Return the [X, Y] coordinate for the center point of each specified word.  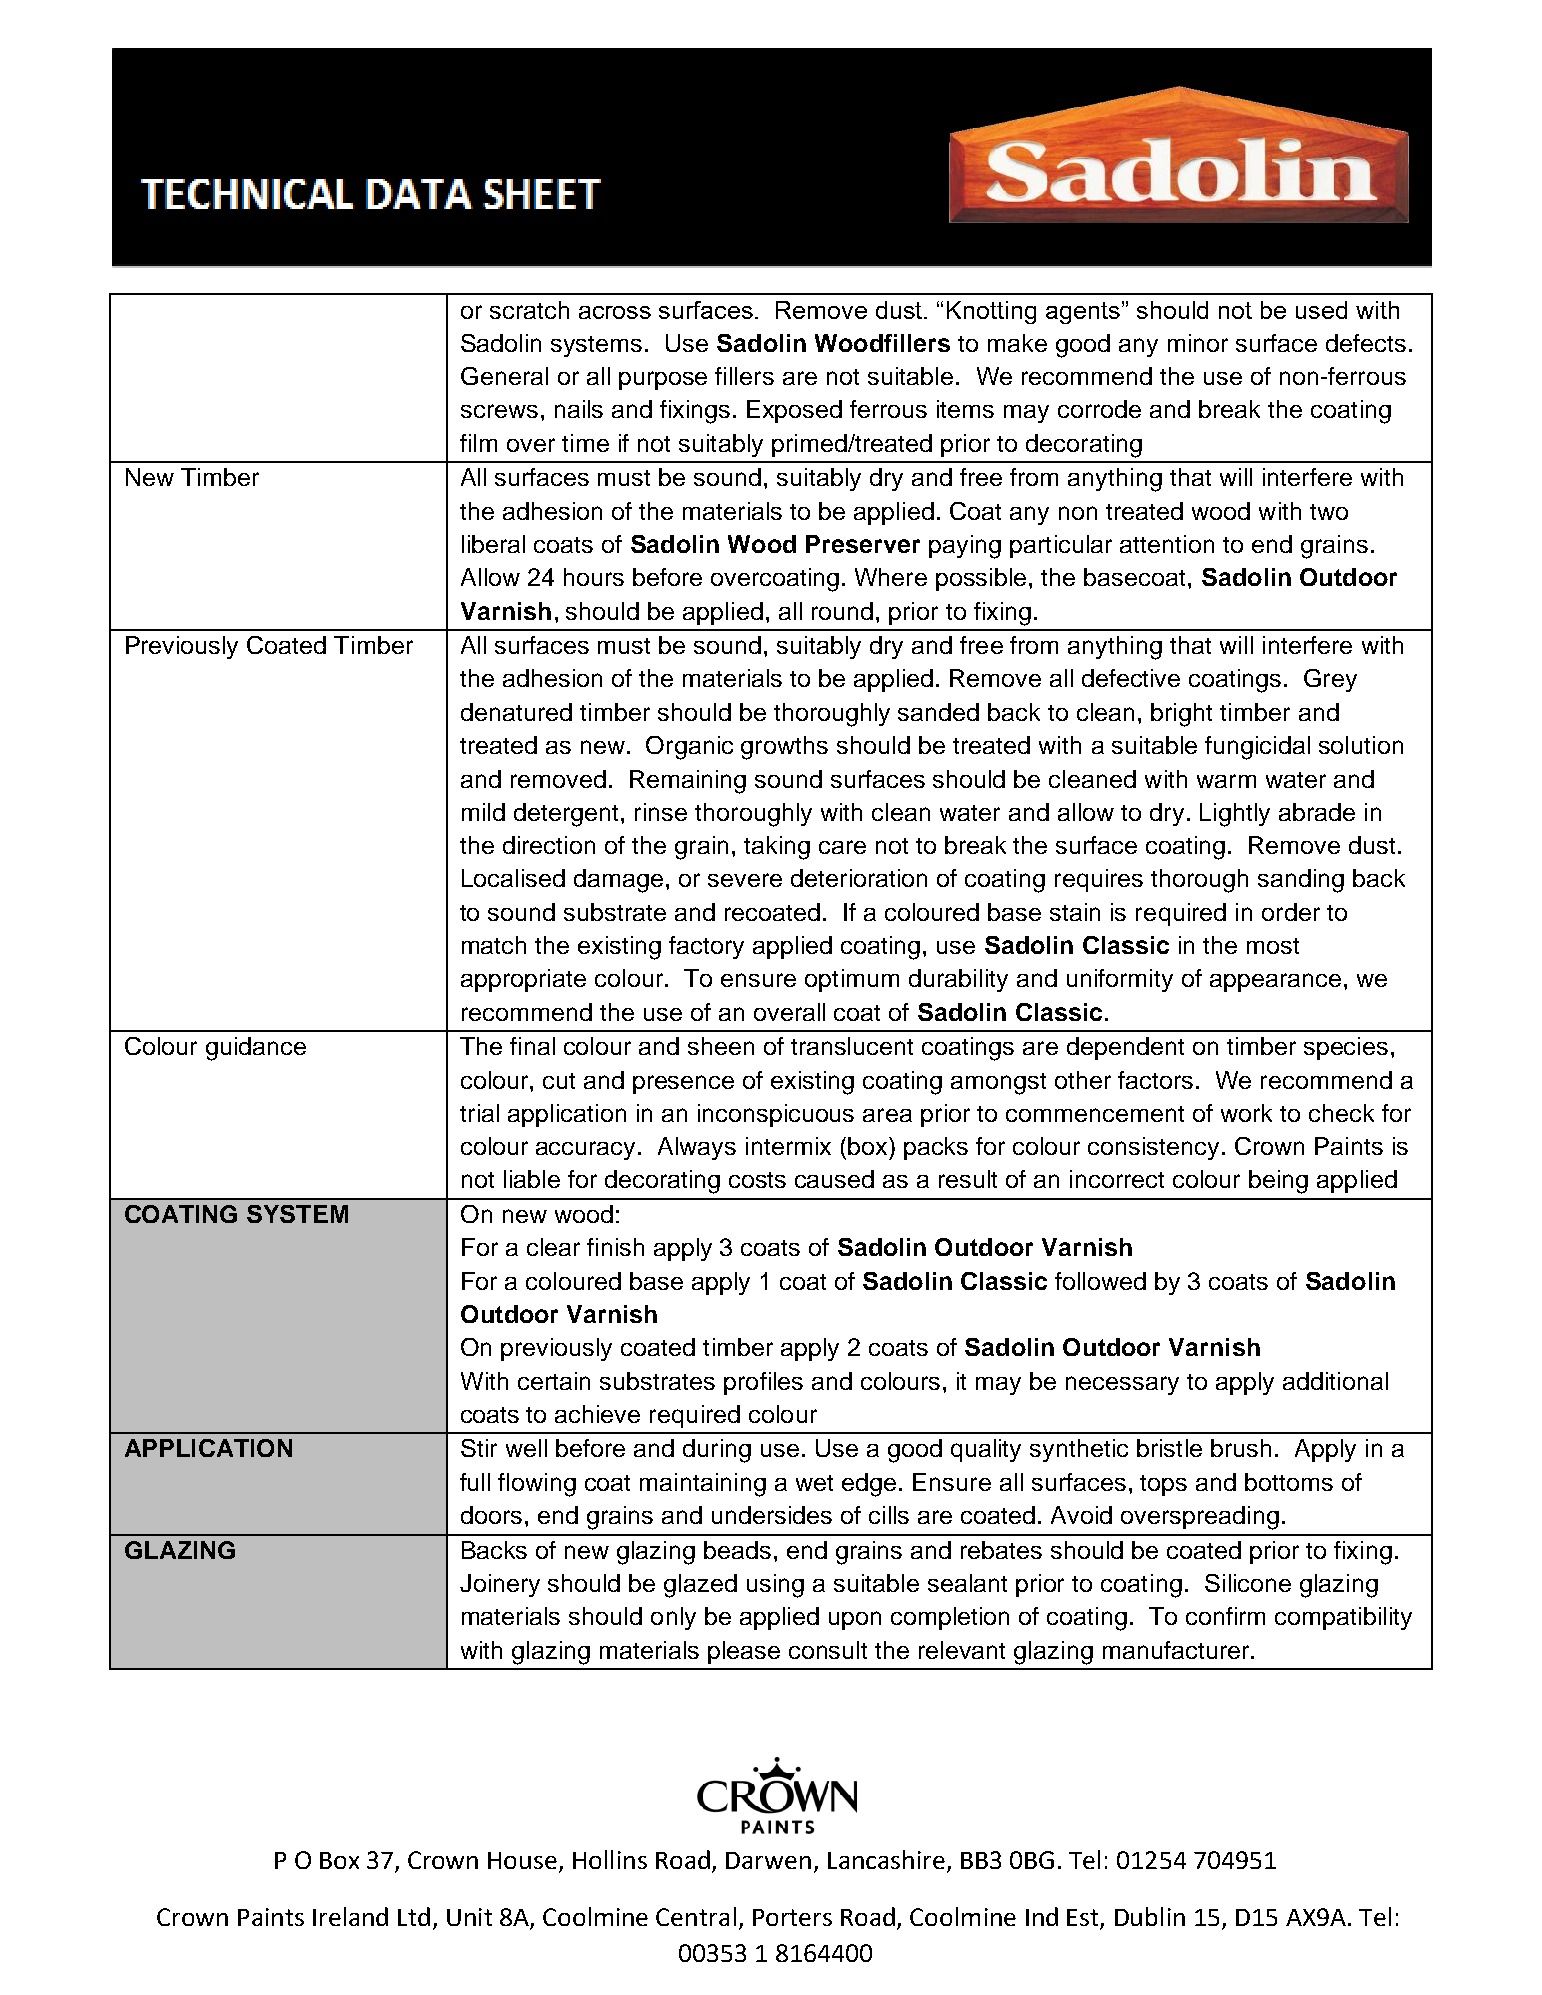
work [1246, 1113]
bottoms [1289, 1482]
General [504, 376]
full [475, 1482]
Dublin [1150, 1916]
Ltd [414, 1916]
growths [784, 748]
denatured [516, 712]
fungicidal [1257, 748]
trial [479, 1113]
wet [814, 1483]
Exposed [794, 411]
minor [1198, 343]
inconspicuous [776, 1115]
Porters [792, 1917]
